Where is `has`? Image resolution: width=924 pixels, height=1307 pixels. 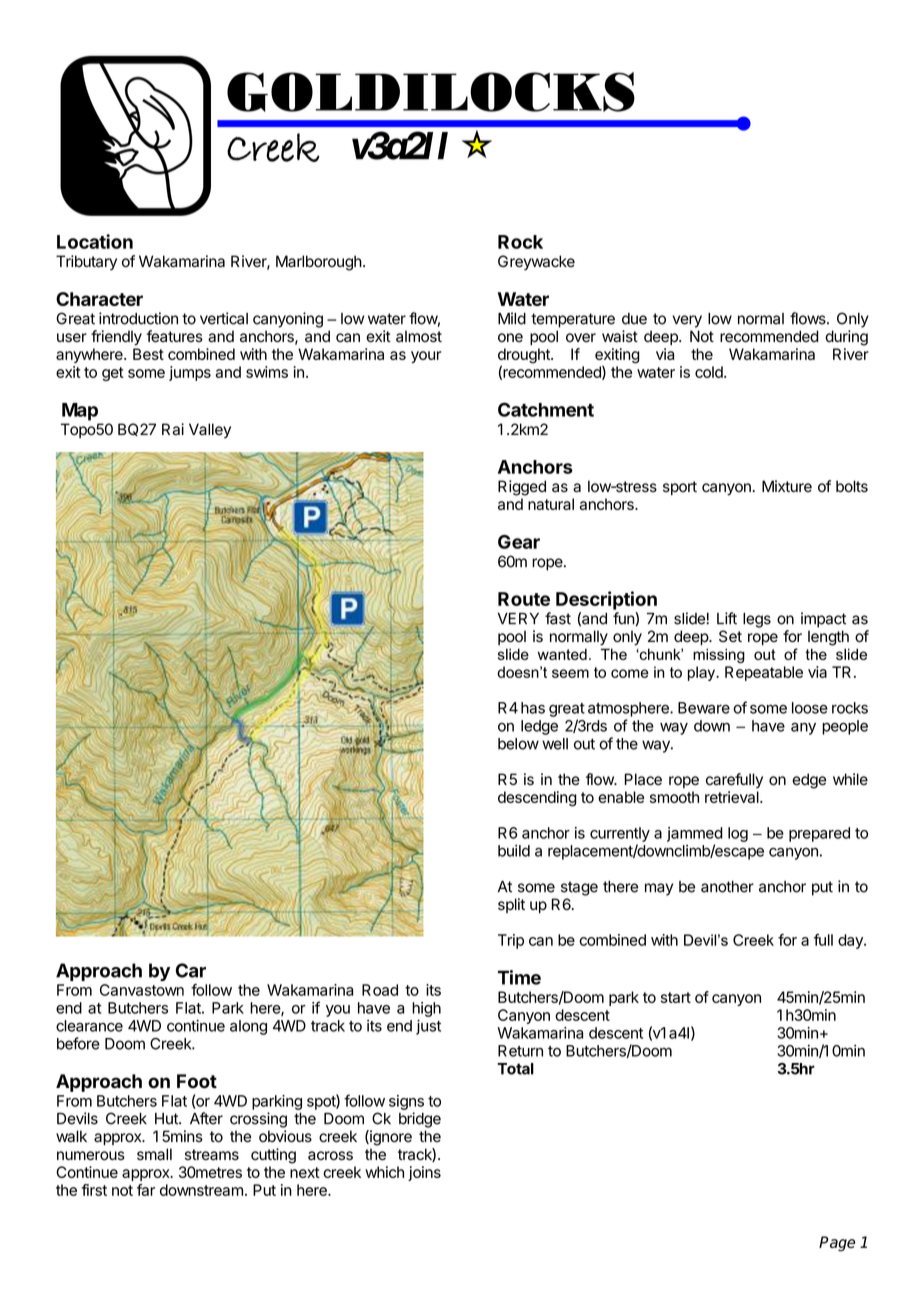 has is located at coordinates (533, 708).
